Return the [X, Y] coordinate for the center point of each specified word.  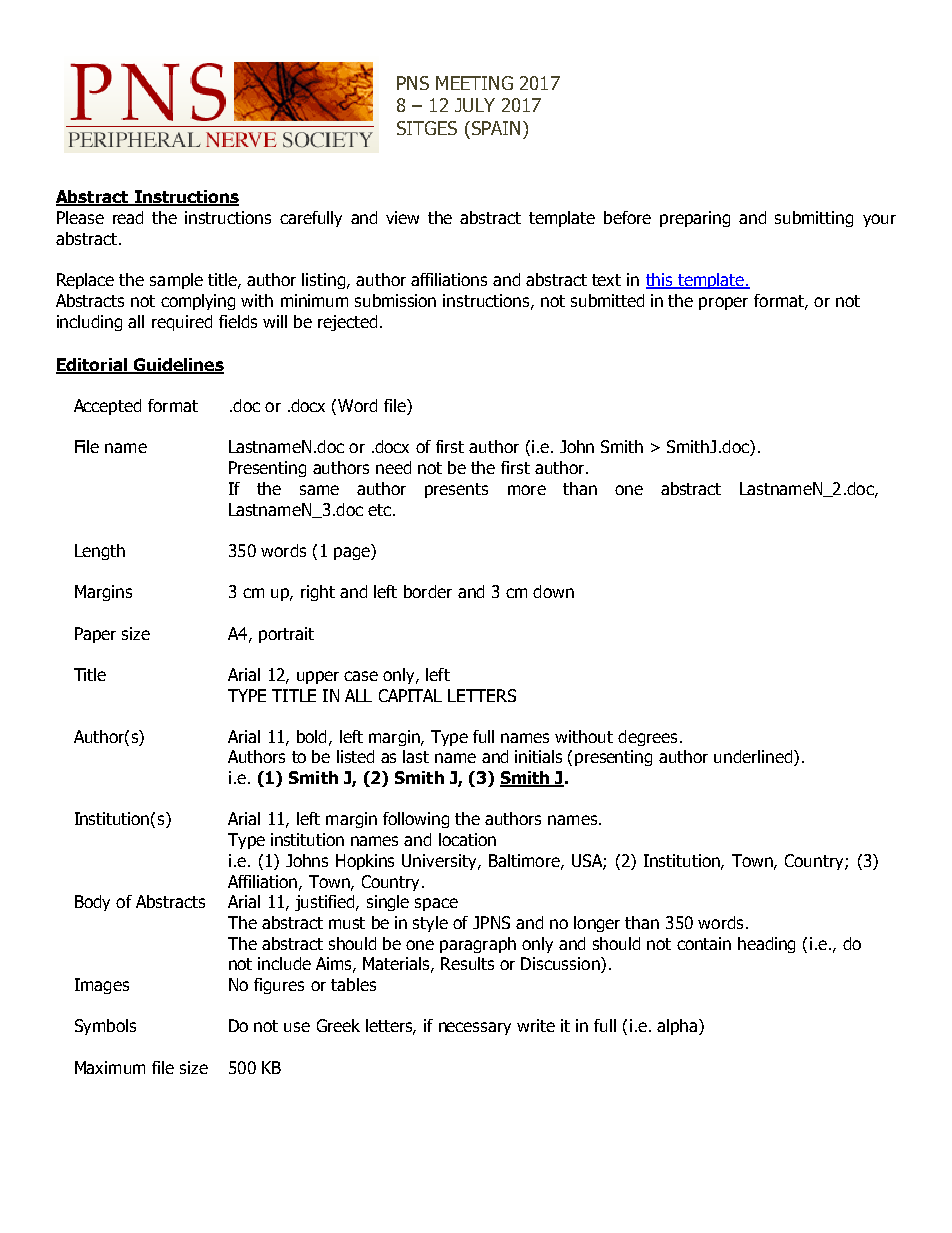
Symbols [105, 1027]
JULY [475, 105]
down [553, 591]
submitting [814, 219]
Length [100, 552]
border [428, 591]
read [128, 217]
